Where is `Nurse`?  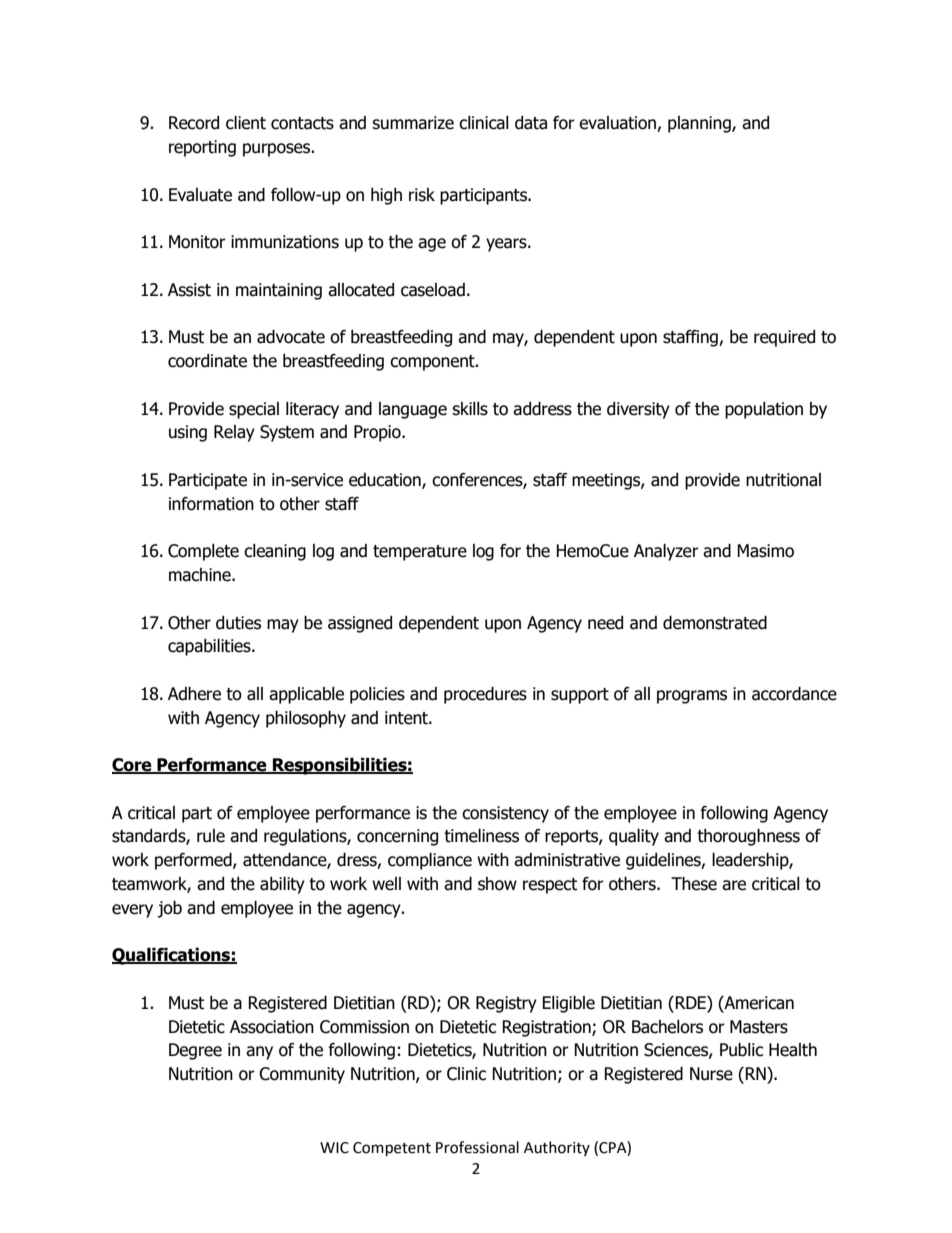
Nurse is located at coordinates (711, 1074).
